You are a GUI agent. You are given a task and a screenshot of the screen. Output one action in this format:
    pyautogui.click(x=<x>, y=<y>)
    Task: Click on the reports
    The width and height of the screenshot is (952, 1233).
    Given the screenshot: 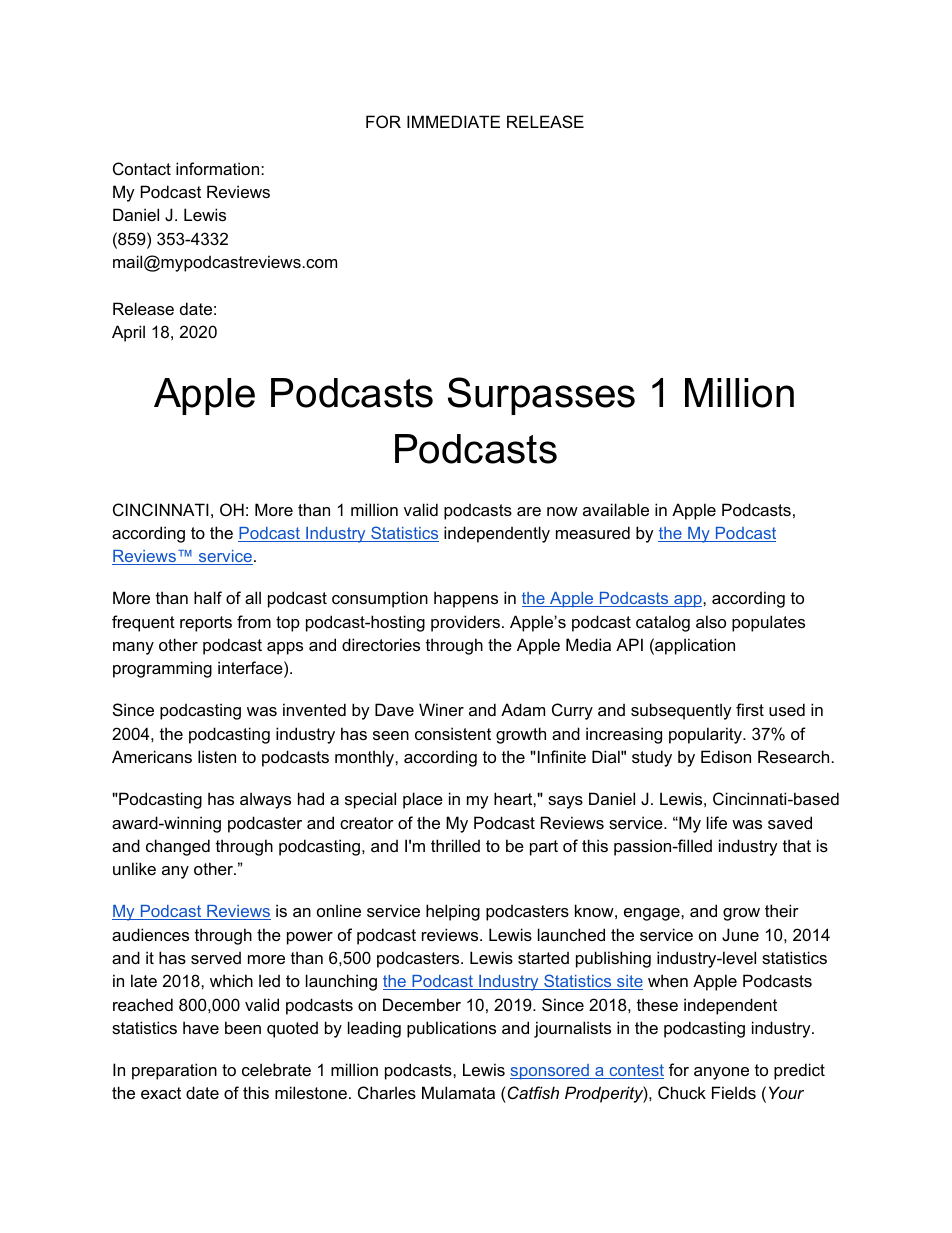 What is the action you would take?
    pyautogui.click(x=206, y=624)
